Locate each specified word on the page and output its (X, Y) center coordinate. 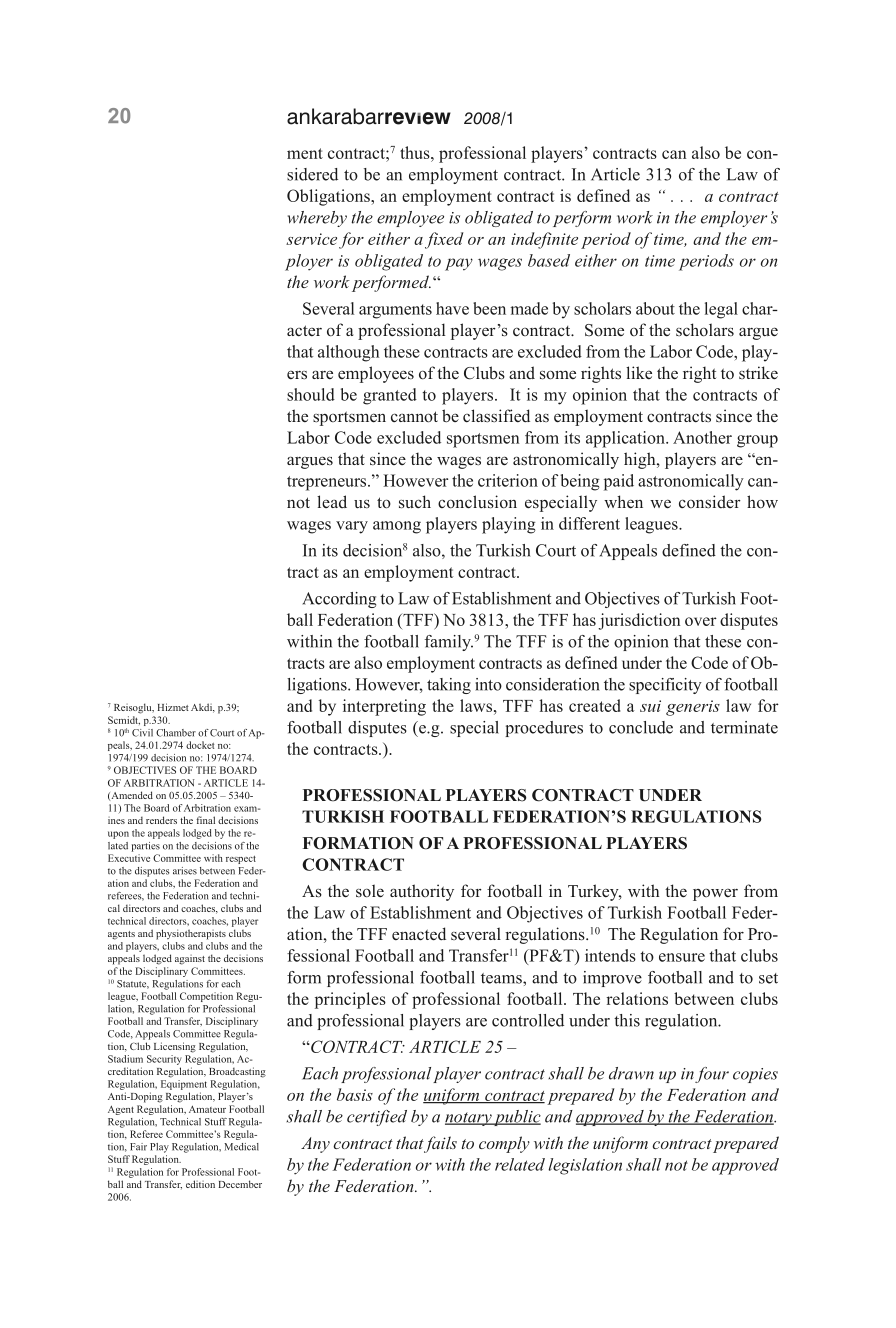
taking (449, 686)
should (311, 394)
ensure (682, 957)
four (712, 1075)
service (311, 239)
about (655, 308)
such (415, 502)
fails (440, 1144)
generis (693, 708)
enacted (419, 934)
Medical (241, 1147)
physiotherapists (191, 934)
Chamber (176, 733)
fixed (444, 240)
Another (702, 437)
